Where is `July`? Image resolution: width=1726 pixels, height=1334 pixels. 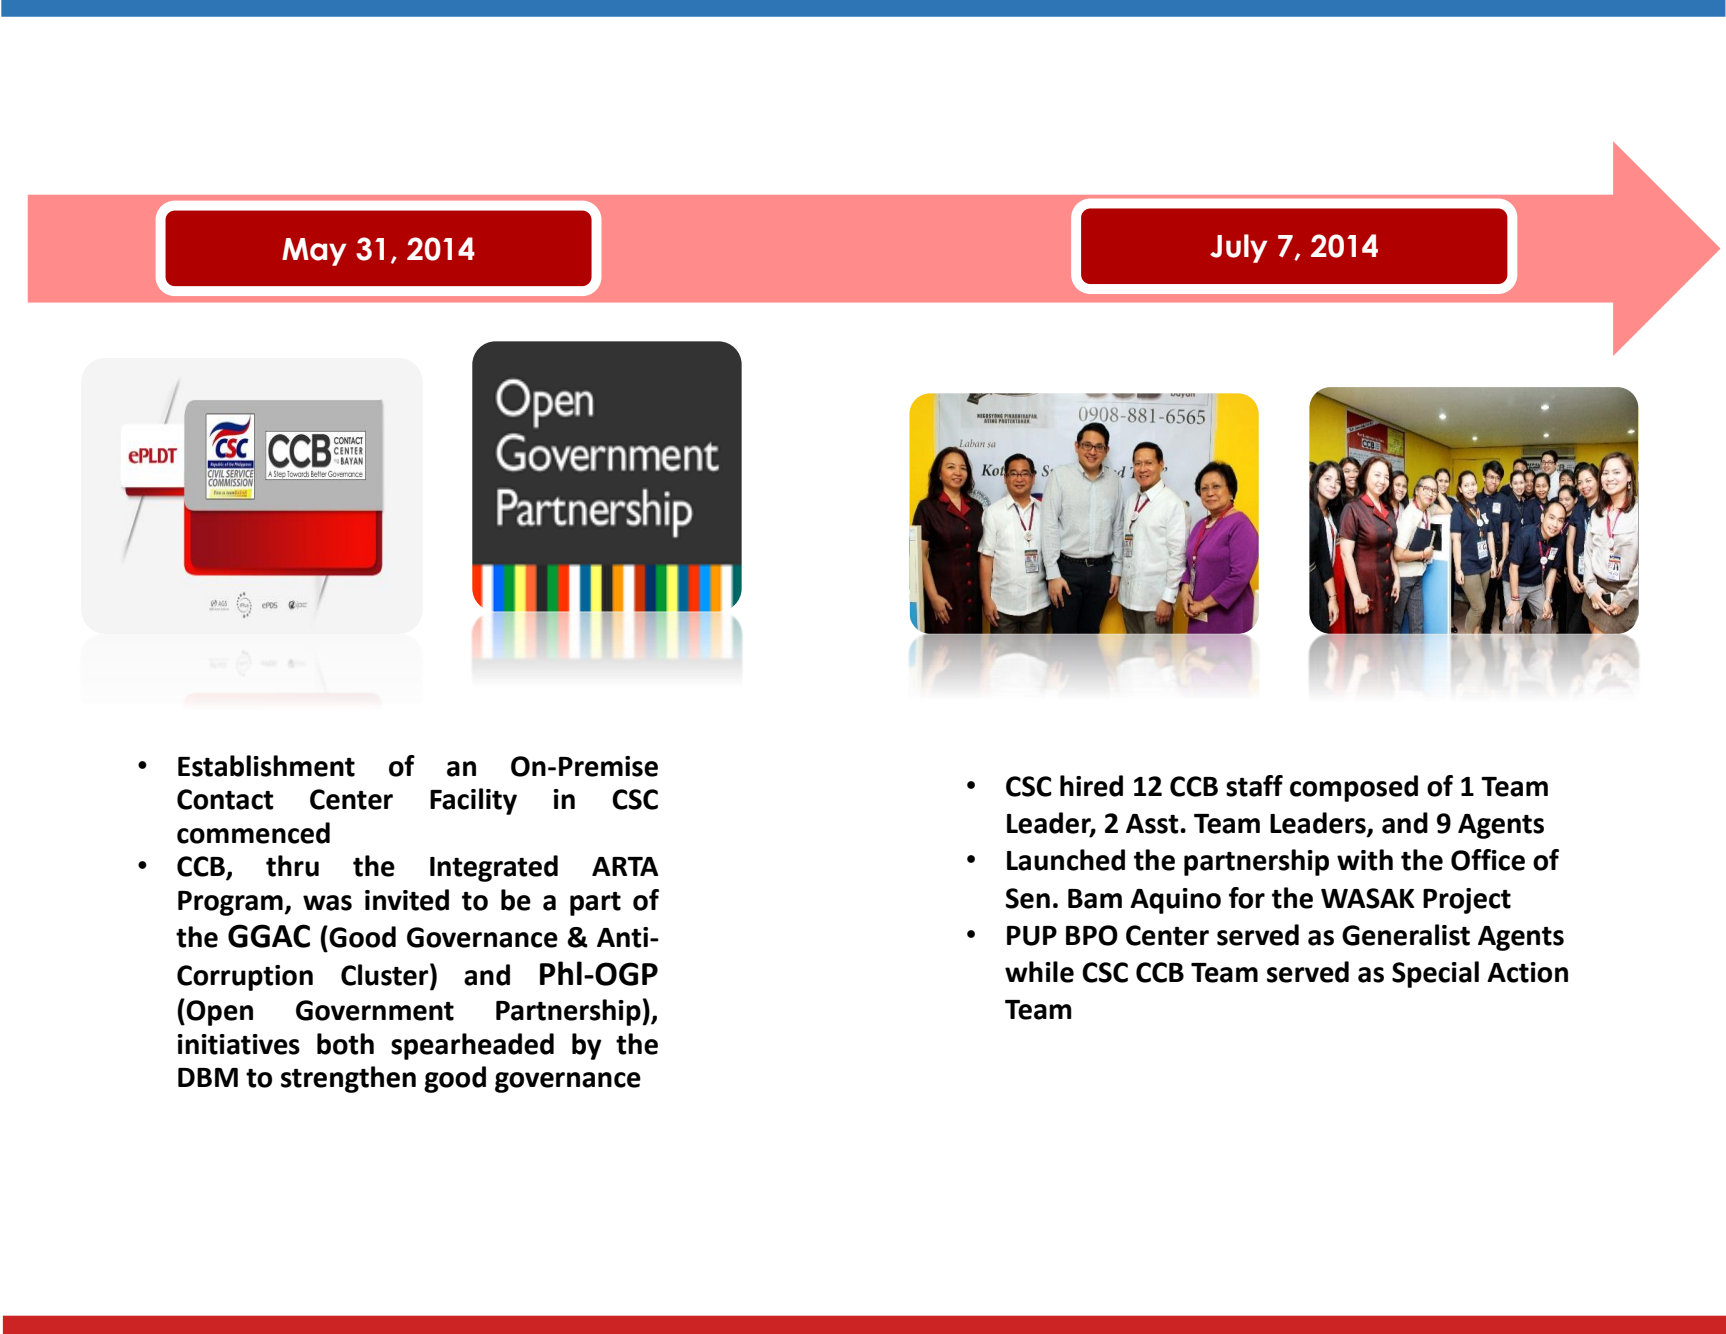 July is located at coordinates (1239, 248).
